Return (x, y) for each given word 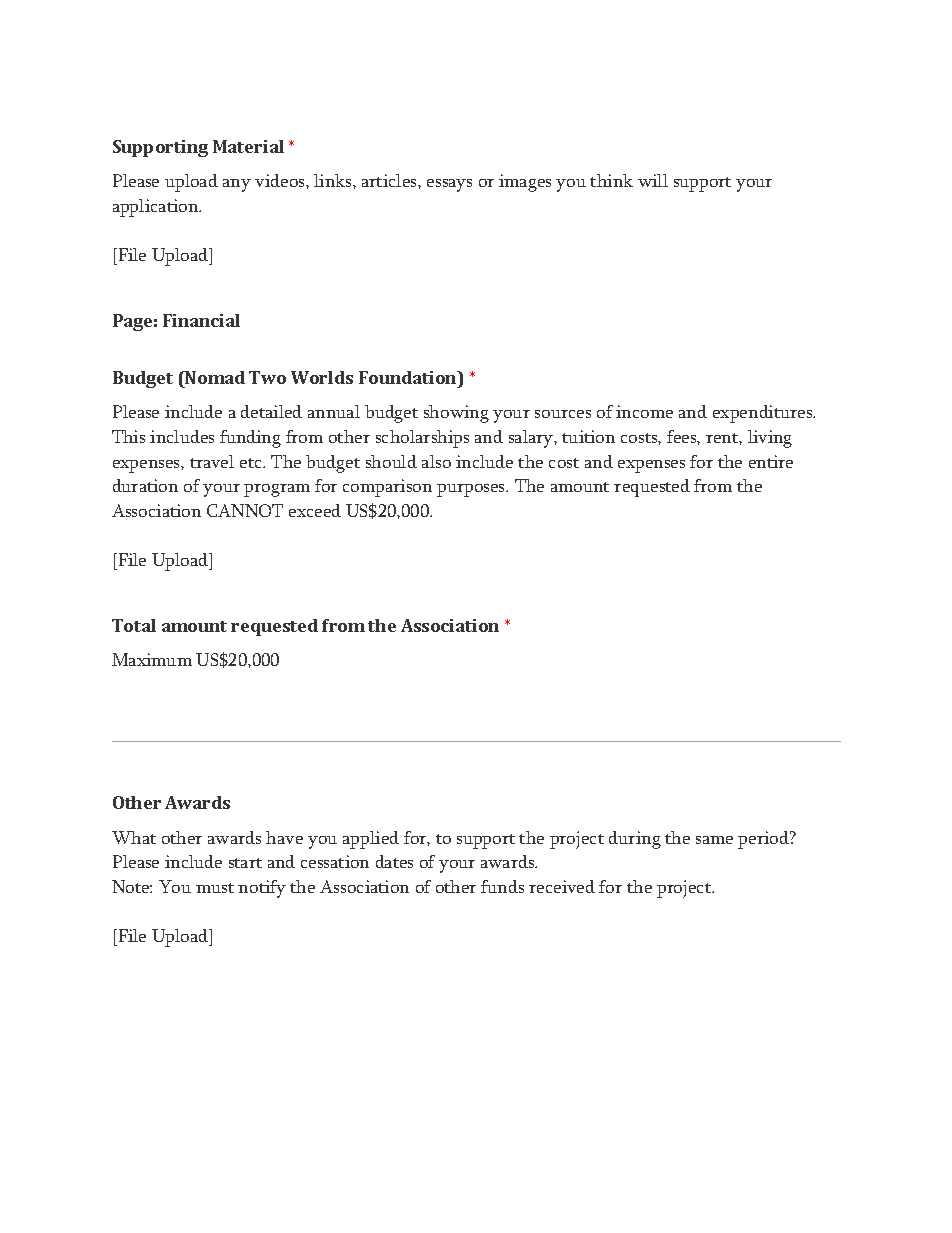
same (714, 840)
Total (134, 625)
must (215, 888)
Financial (201, 320)
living (770, 439)
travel (212, 461)
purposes (472, 490)
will (653, 180)
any (237, 185)
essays (449, 185)
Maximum (152, 659)
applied (371, 840)
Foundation (409, 377)
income (644, 411)
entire (771, 461)
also (436, 461)
